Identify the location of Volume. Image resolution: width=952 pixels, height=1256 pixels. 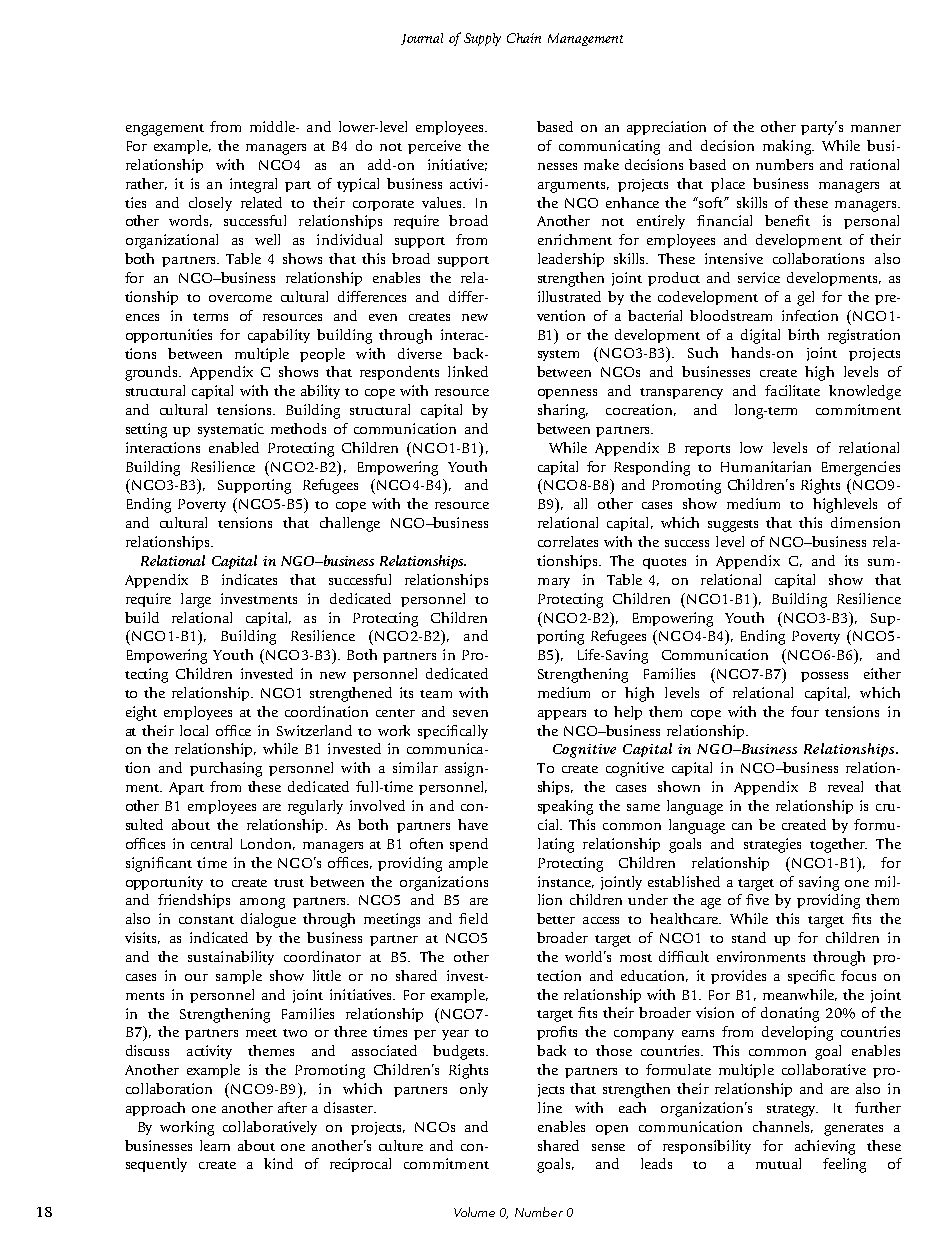
(474, 1212).
